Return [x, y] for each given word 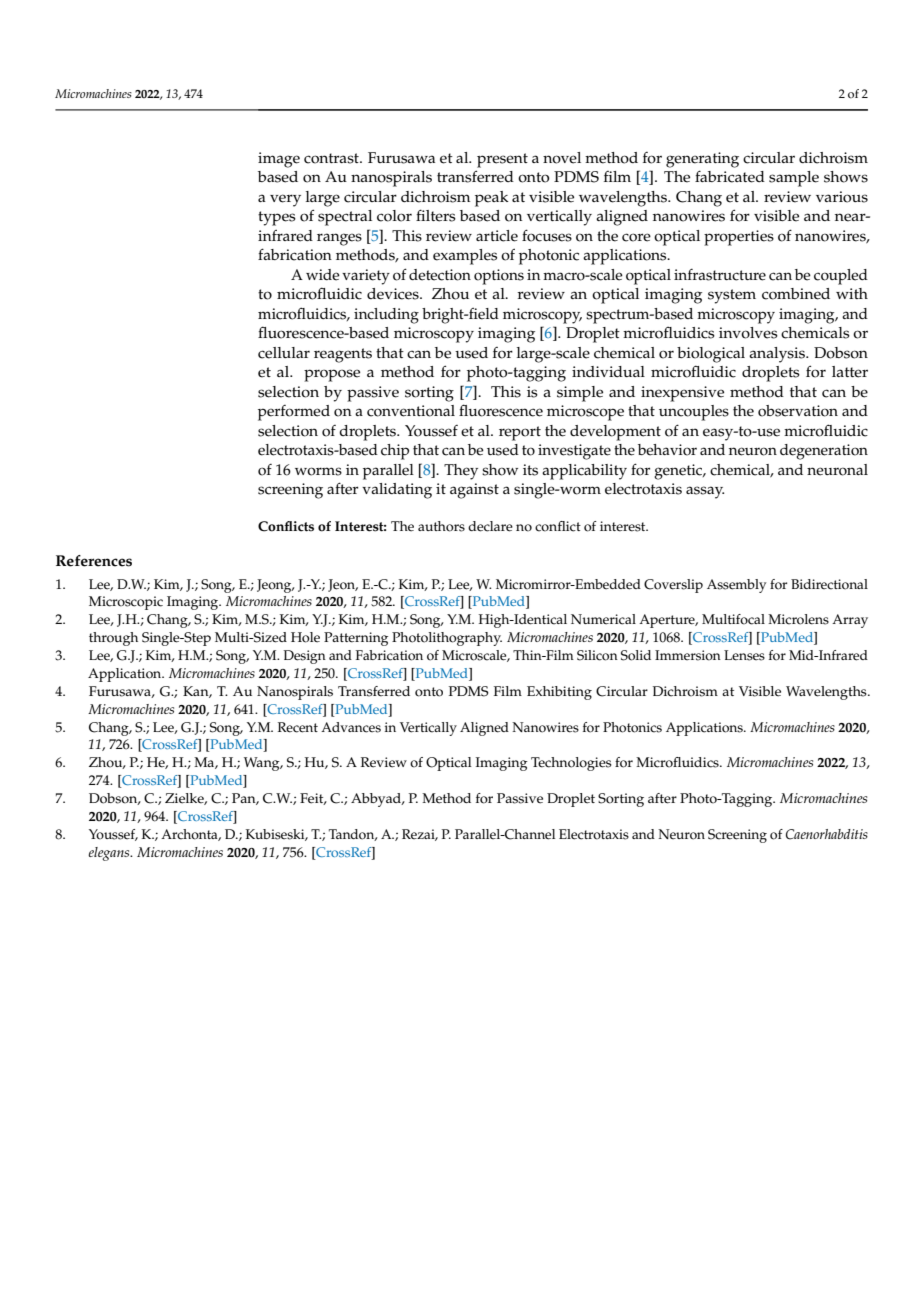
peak [492, 199]
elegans [110, 854]
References [94, 561]
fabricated [730, 176]
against [474, 491]
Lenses [744, 655]
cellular [284, 353]
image [279, 160]
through [113, 639]
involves [748, 333]
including [386, 316]
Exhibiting [559, 693]
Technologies [571, 764]
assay [705, 492]
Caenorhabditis [827, 834]
